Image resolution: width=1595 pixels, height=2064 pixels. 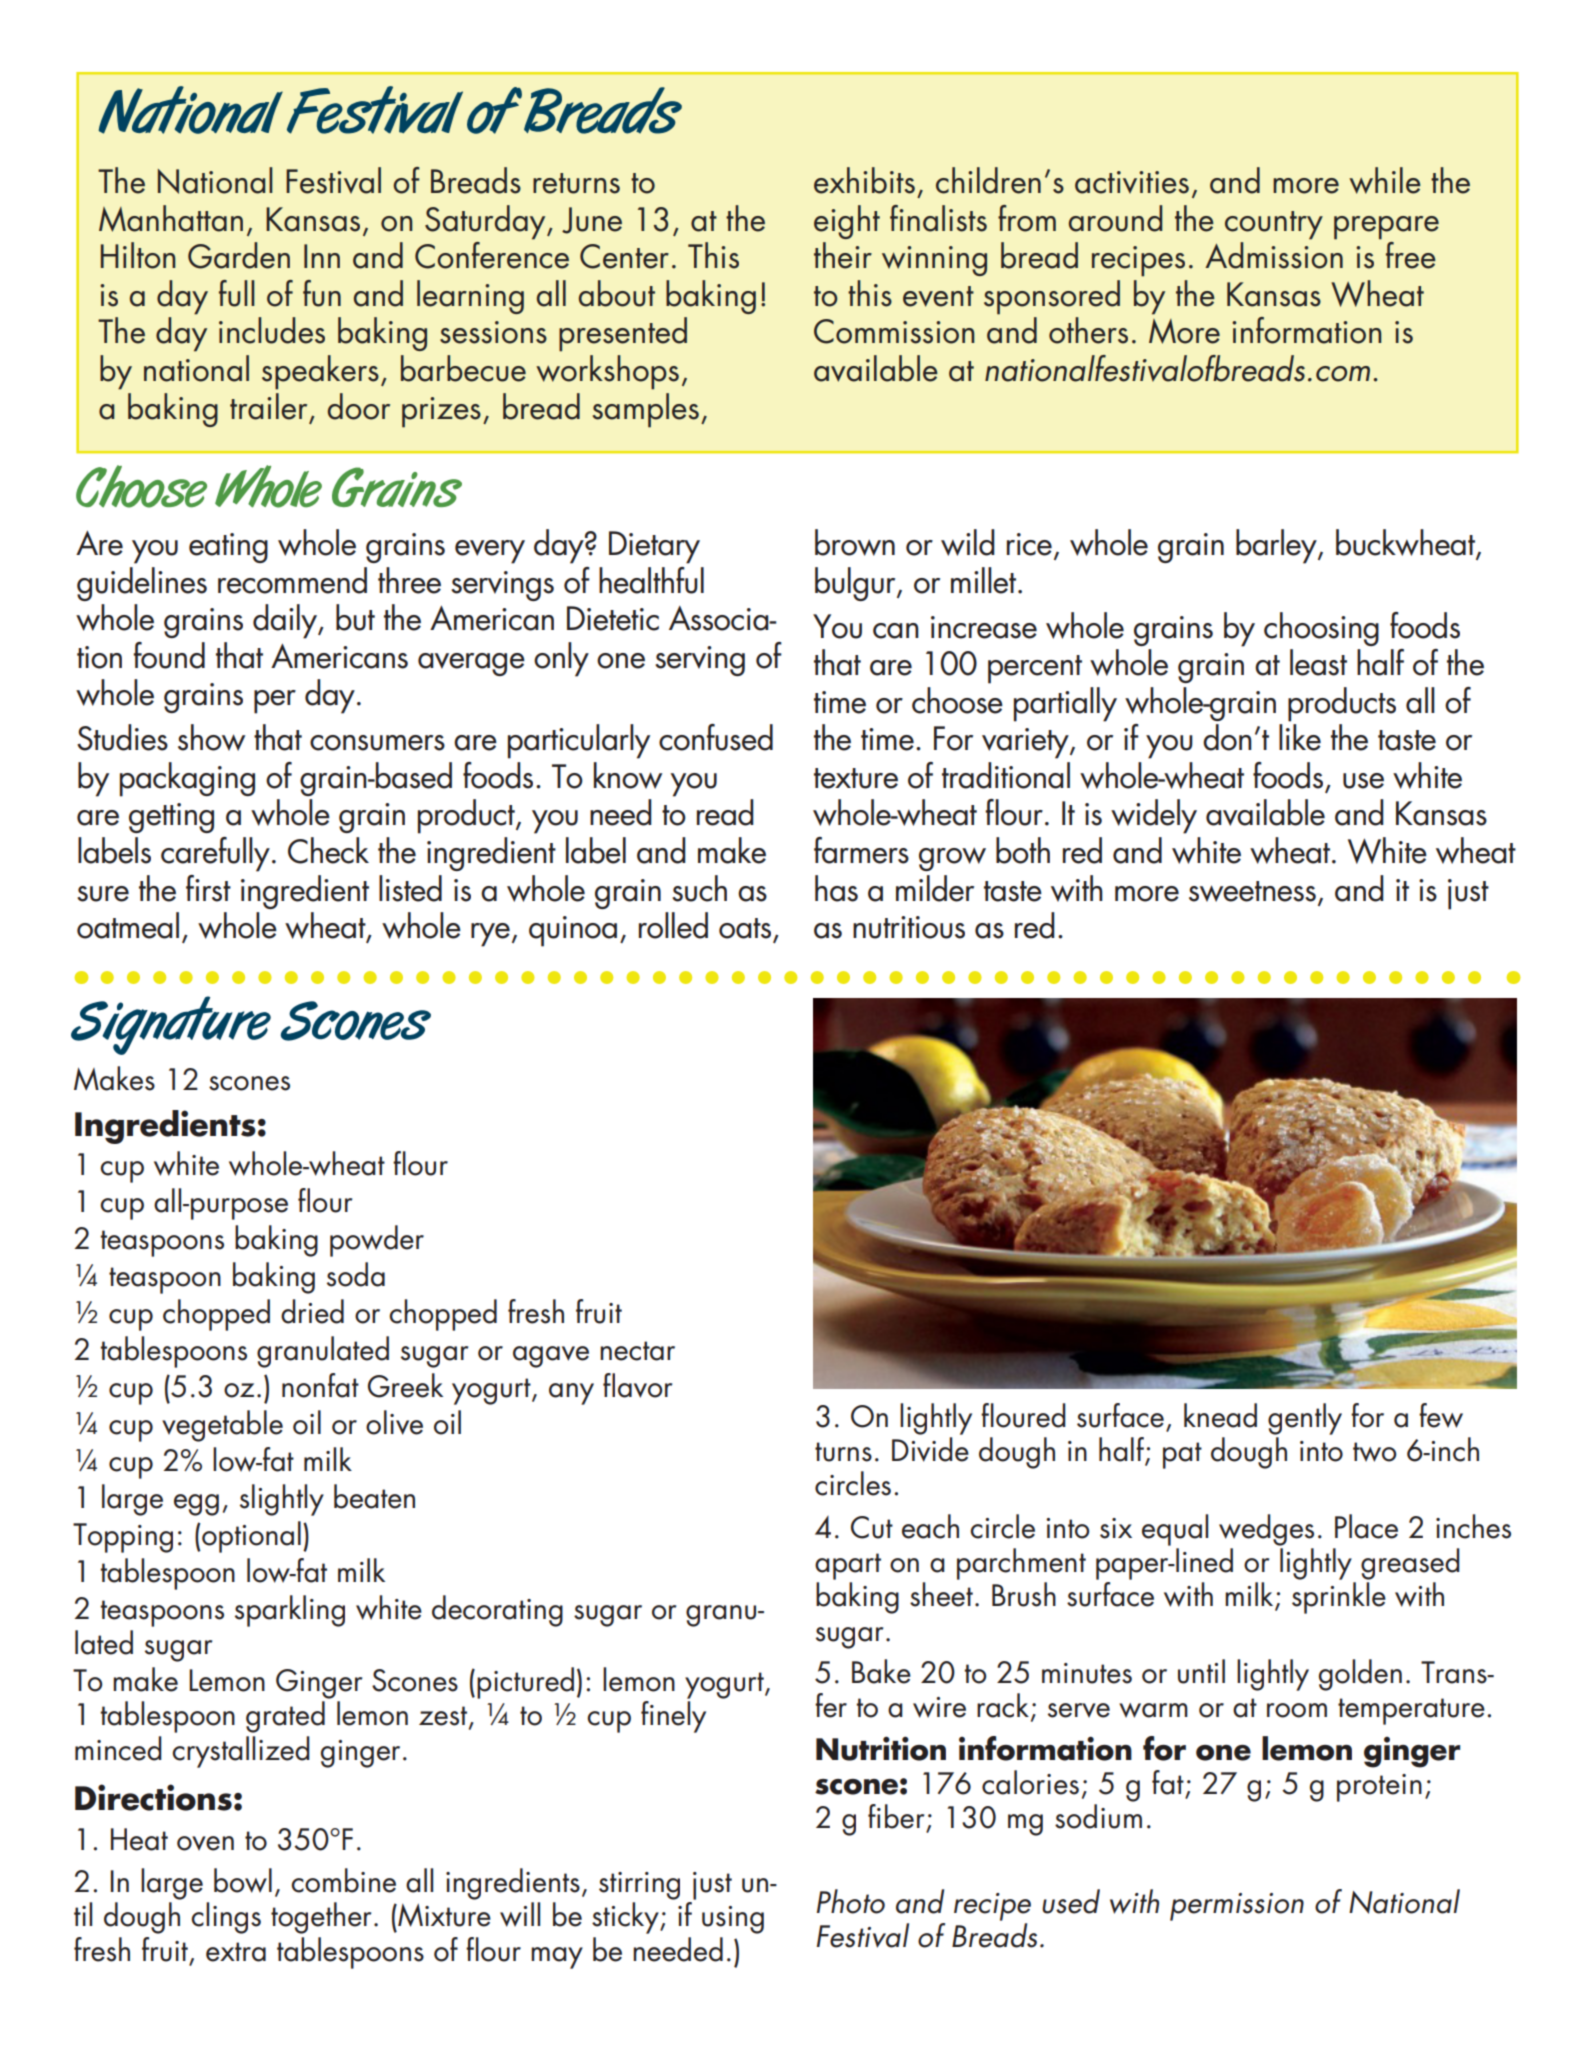 What do you see at coordinates (1266, 1530) in the screenshot?
I see `wedges` at bounding box center [1266, 1530].
